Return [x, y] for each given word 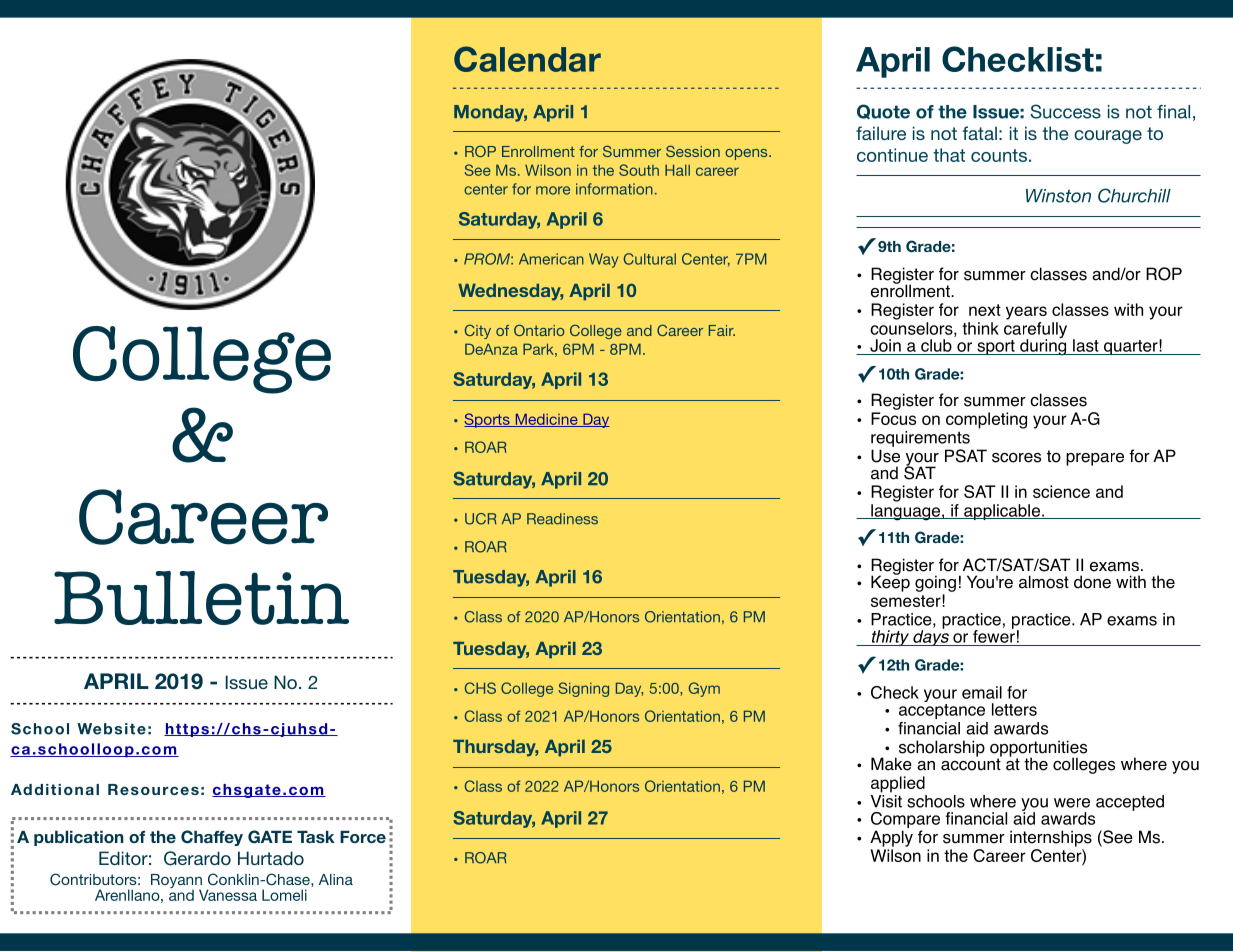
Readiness [562, 519]
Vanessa [228, 895]
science [1061, 491]
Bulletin [201, 598]
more [553, 190]
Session [693, 151]
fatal [980, 133]
